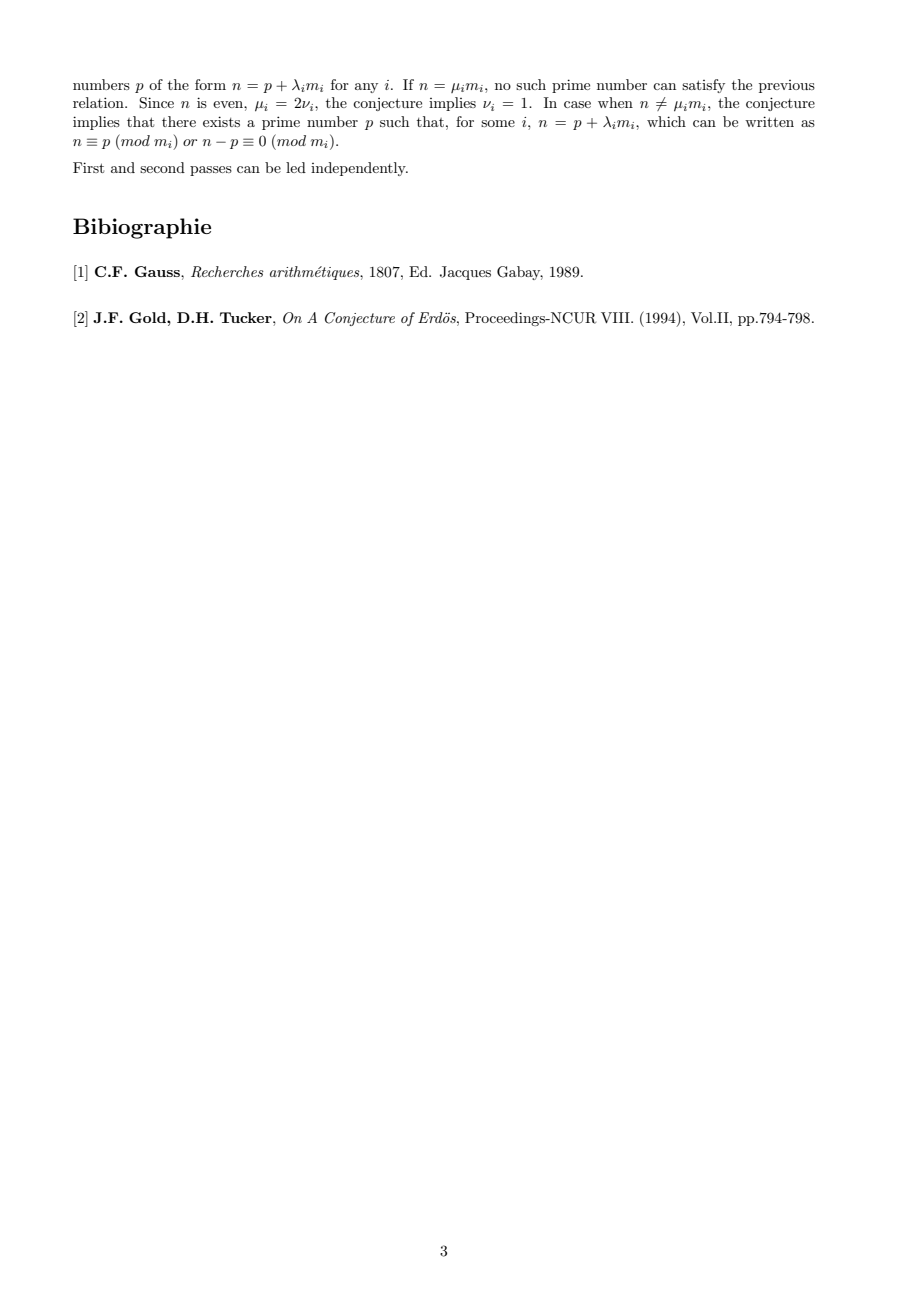  Describe the element at coordinates (465, 273) in the document. I see `Jacques` at that location.
